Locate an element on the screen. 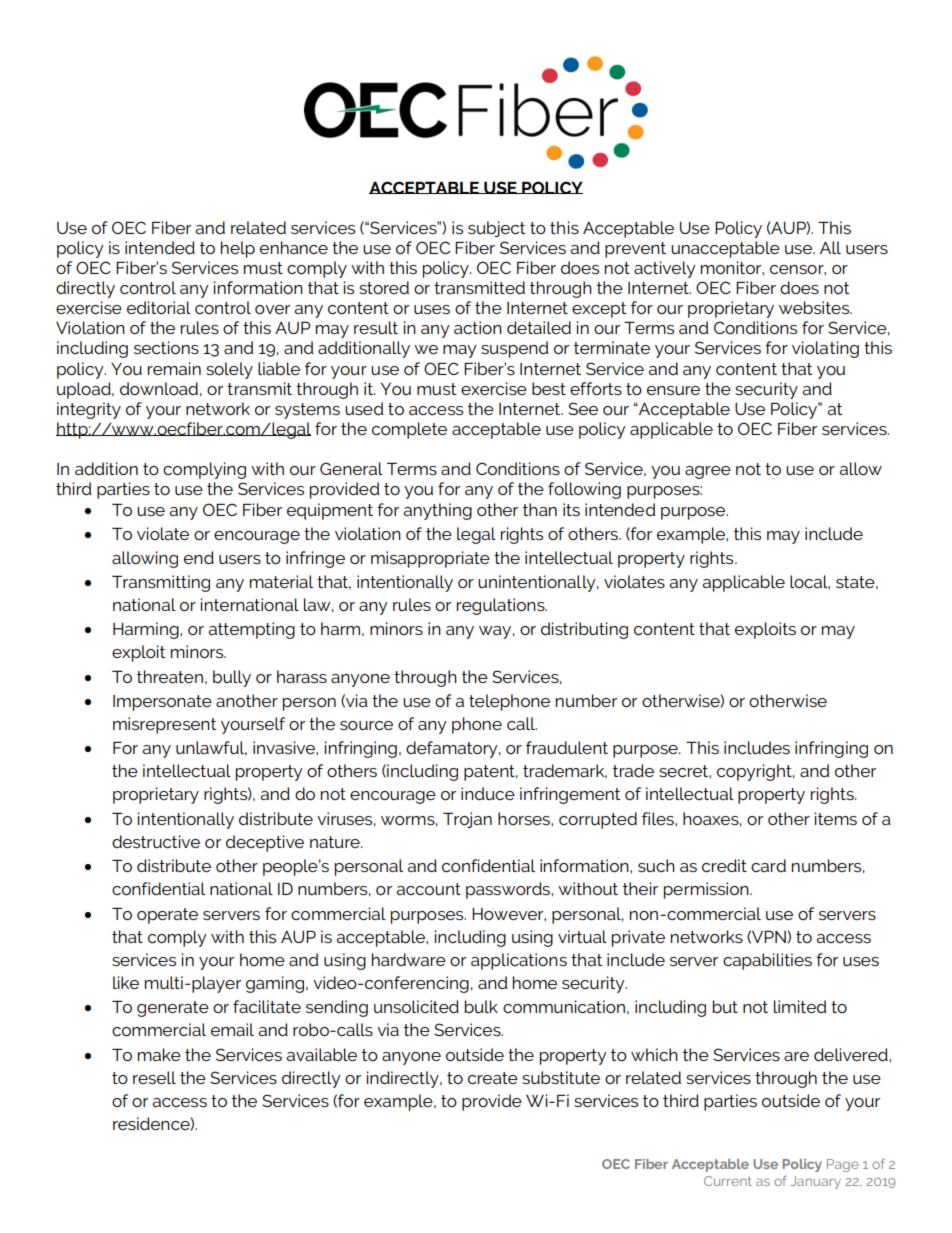 This screenshot has width=952, height=1233. source is located at coordinates (366, 725).
